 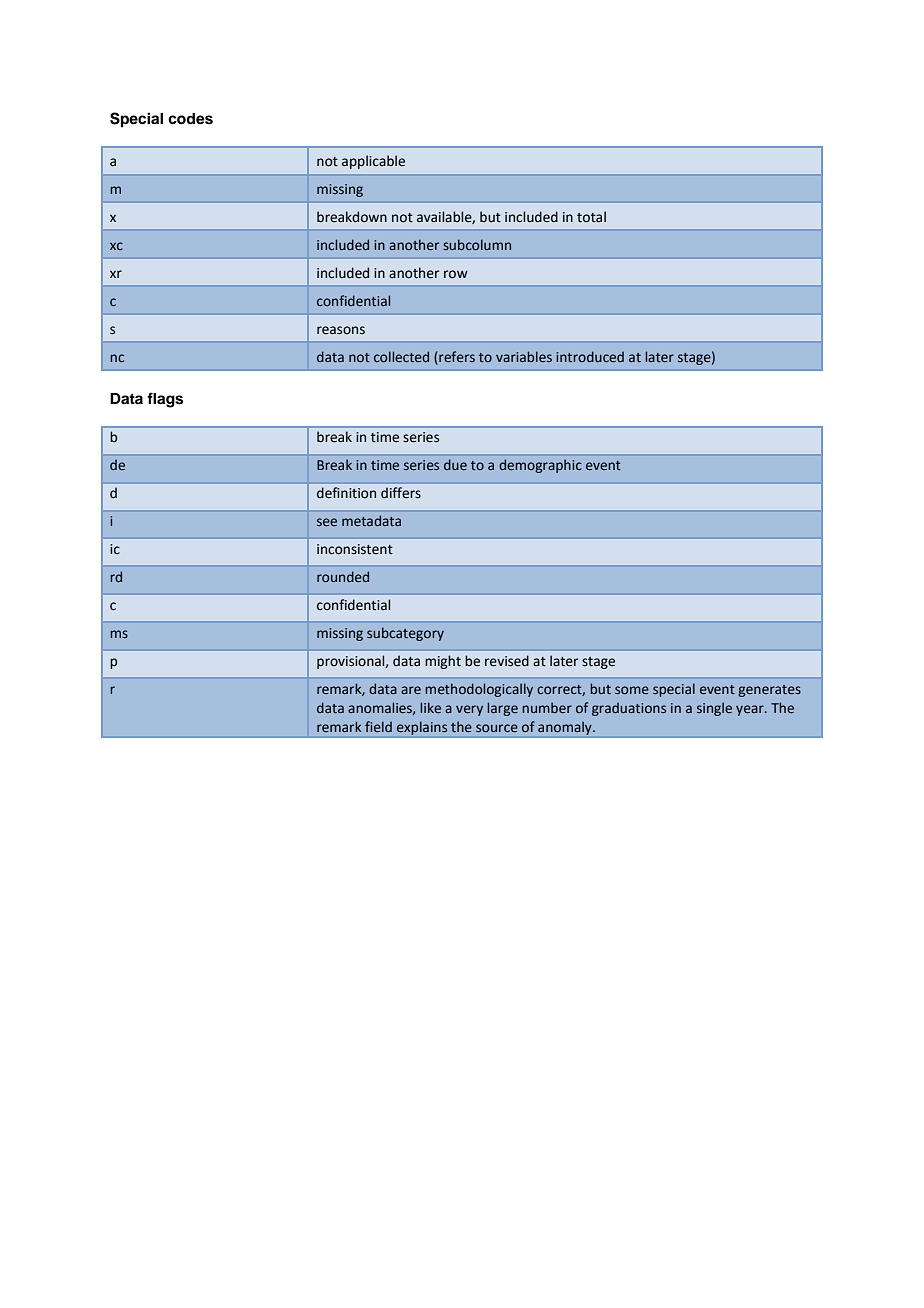 What do you see at coordinates (469, 710) in the screenshot?
I see `very` at bounding box center [469, 710].
